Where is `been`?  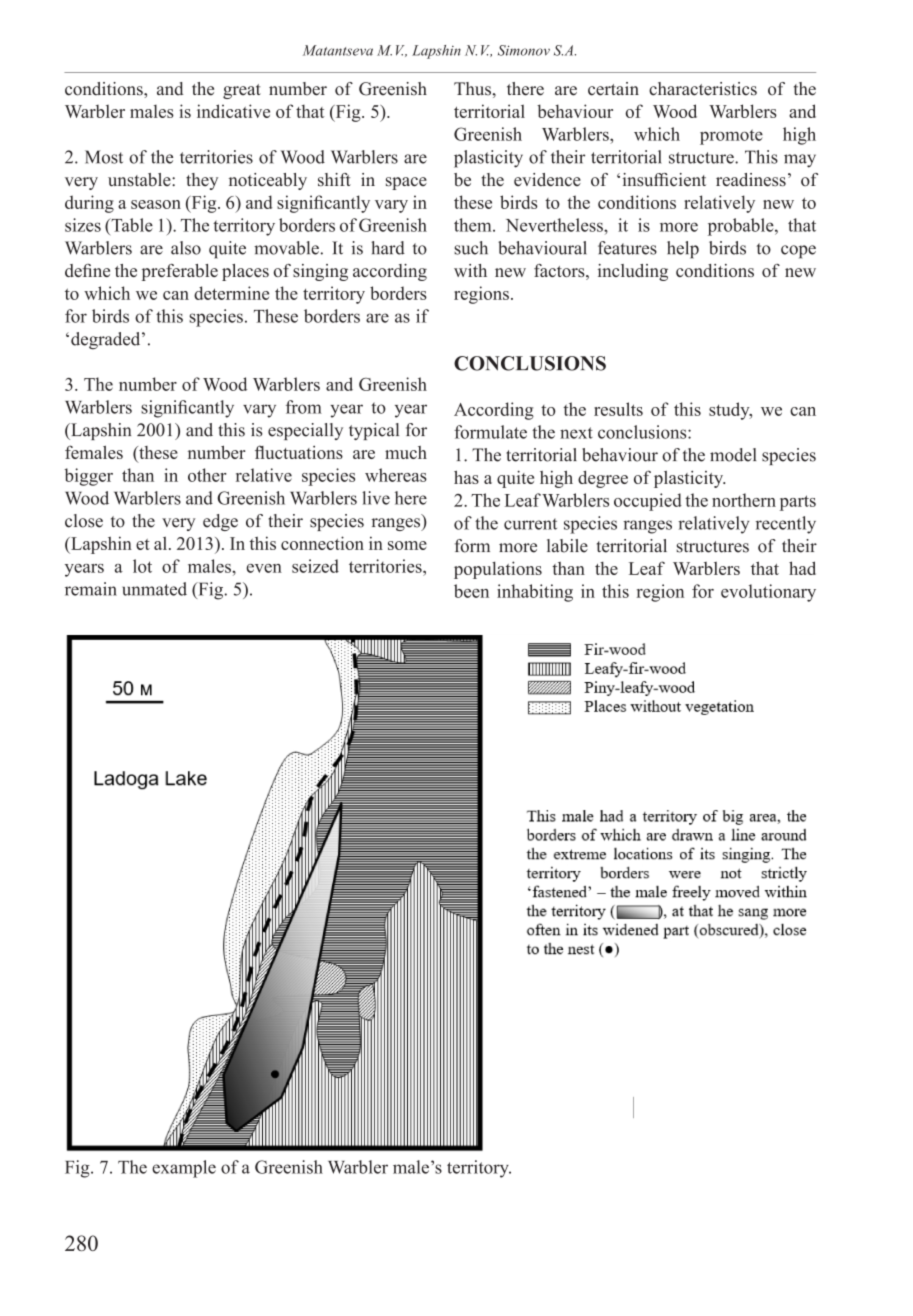
been is located at coordinates (471, 591).
